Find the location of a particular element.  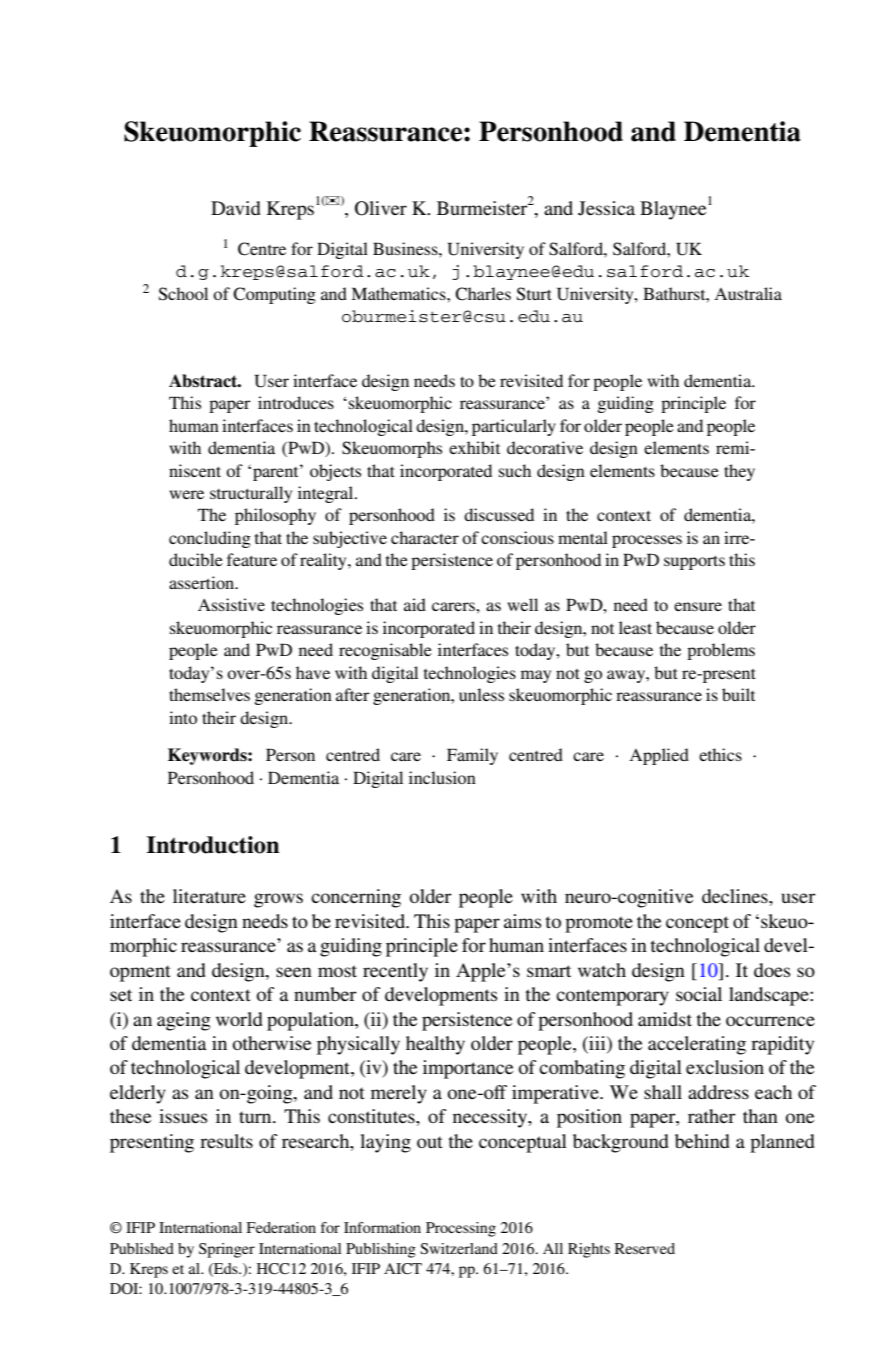

Processing is located at coordinates (461, 1229).
